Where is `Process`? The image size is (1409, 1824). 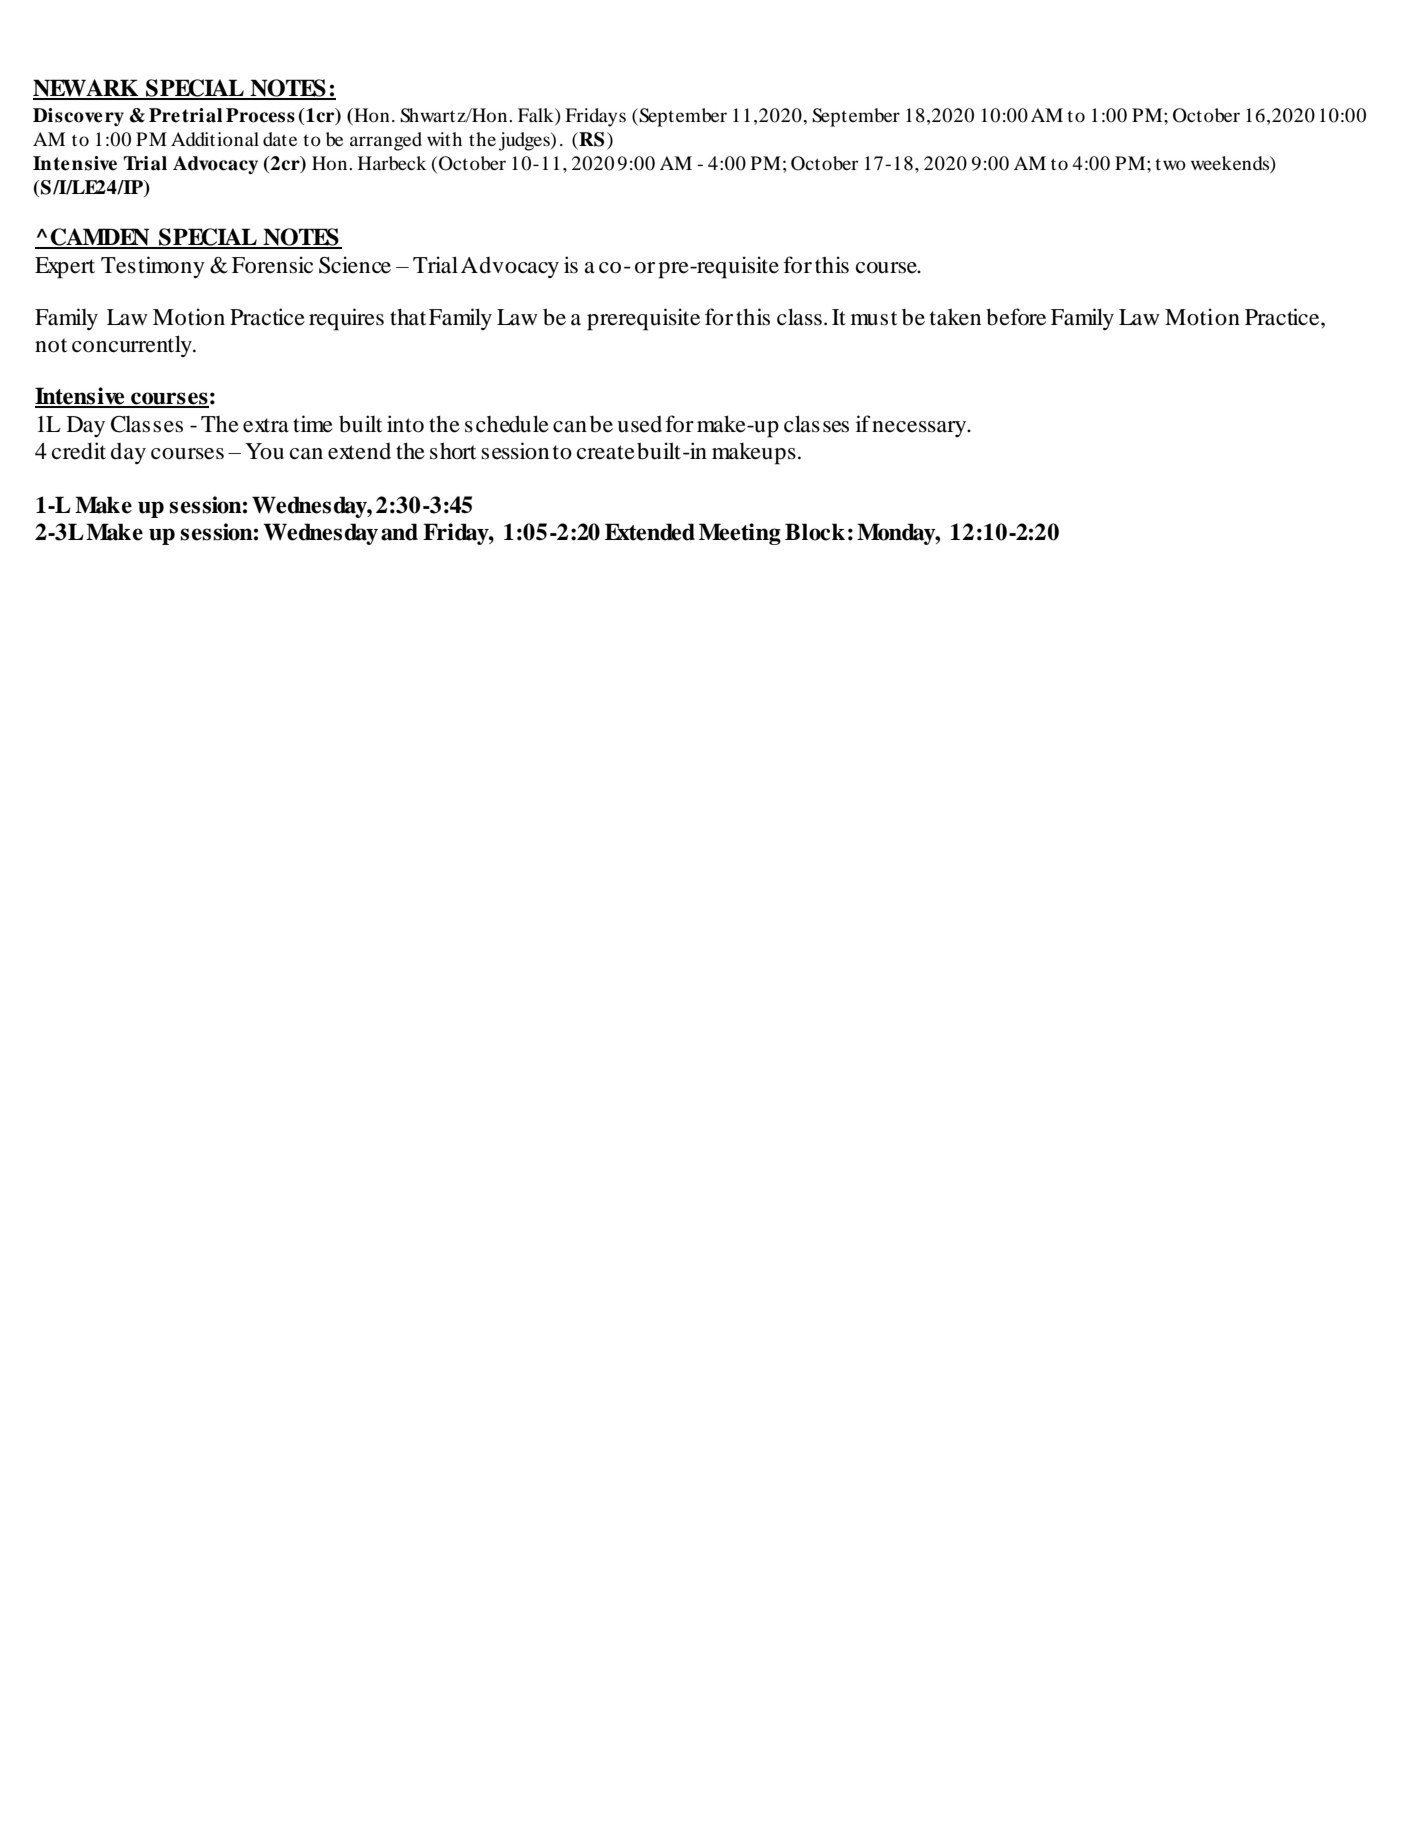 Process is located at coordinates (260, 115).
